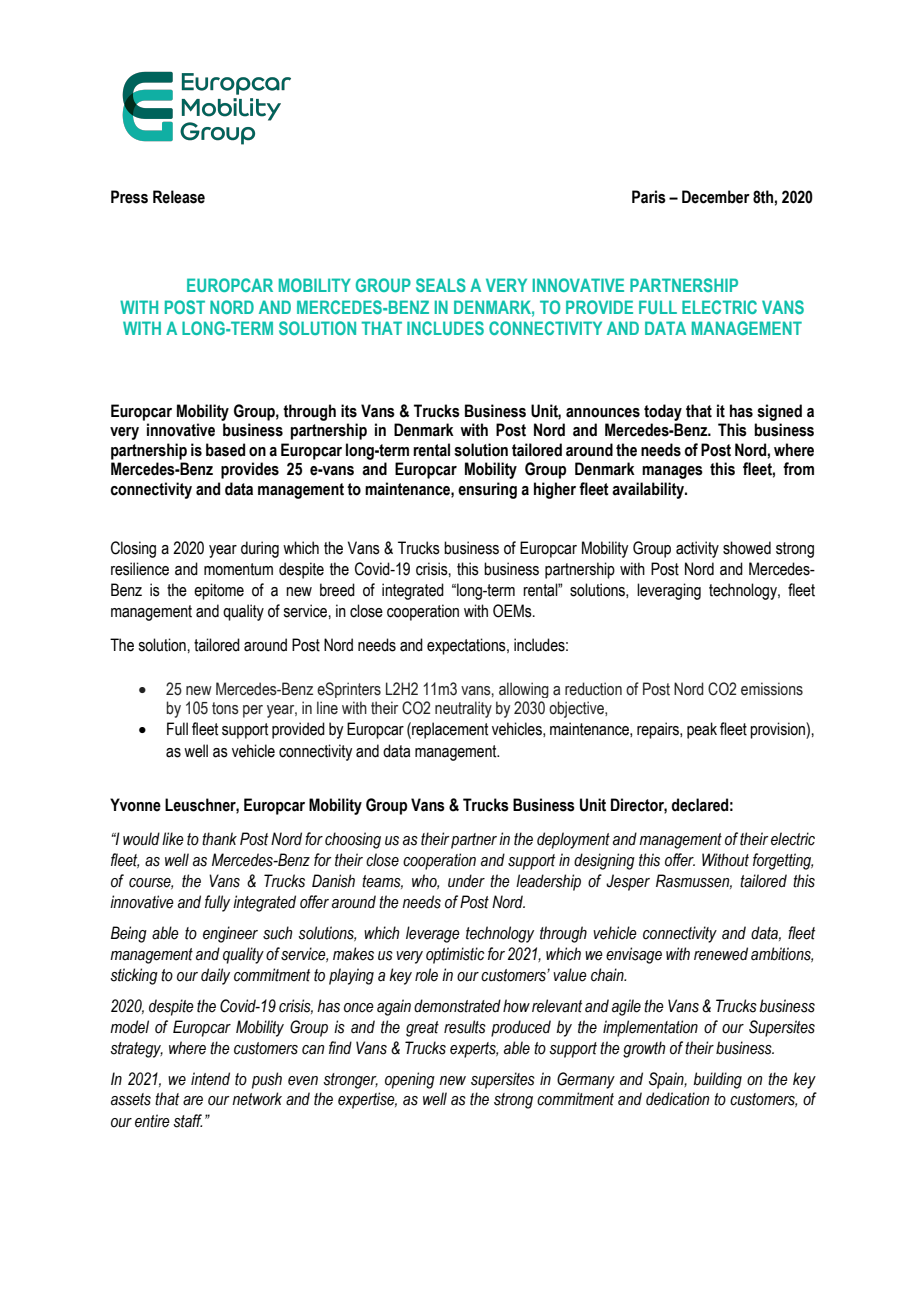 Image resolution: width=924 pixels, height=1308 pixels. I want to click on under, so click(466, 881).
